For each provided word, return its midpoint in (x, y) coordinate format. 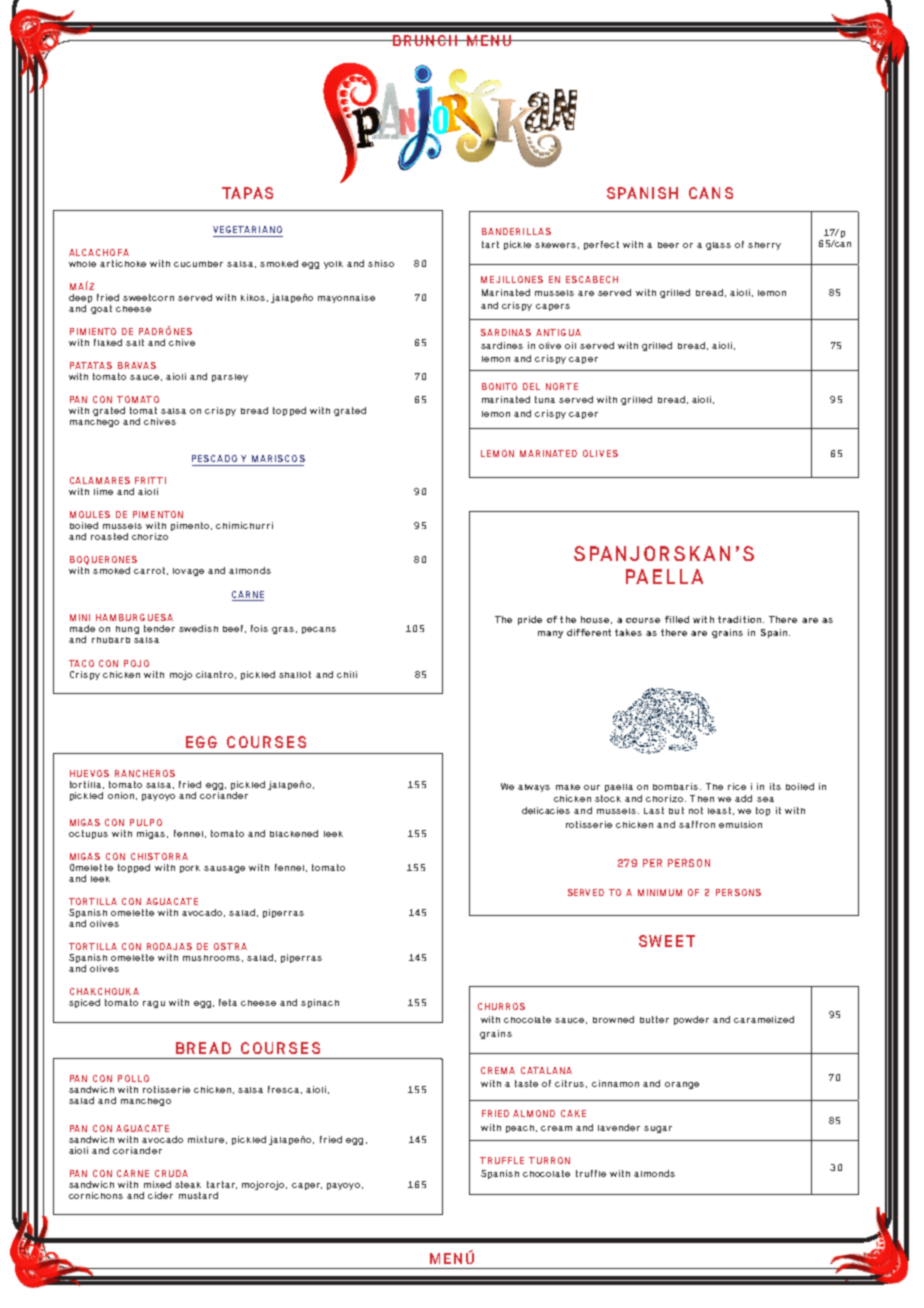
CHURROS (501, 1006)
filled (677, 619)
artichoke (123, 263)
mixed (157, 1184)
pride (530, 620)
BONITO (499, 386)
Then (702, 798)
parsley (230, 378)
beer (668, 245)
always (534, 788)
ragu (154, 1004)
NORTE (562, 386)
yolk (333, 265)
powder (691, 1020)
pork (190, 869)
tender (159, 628)
